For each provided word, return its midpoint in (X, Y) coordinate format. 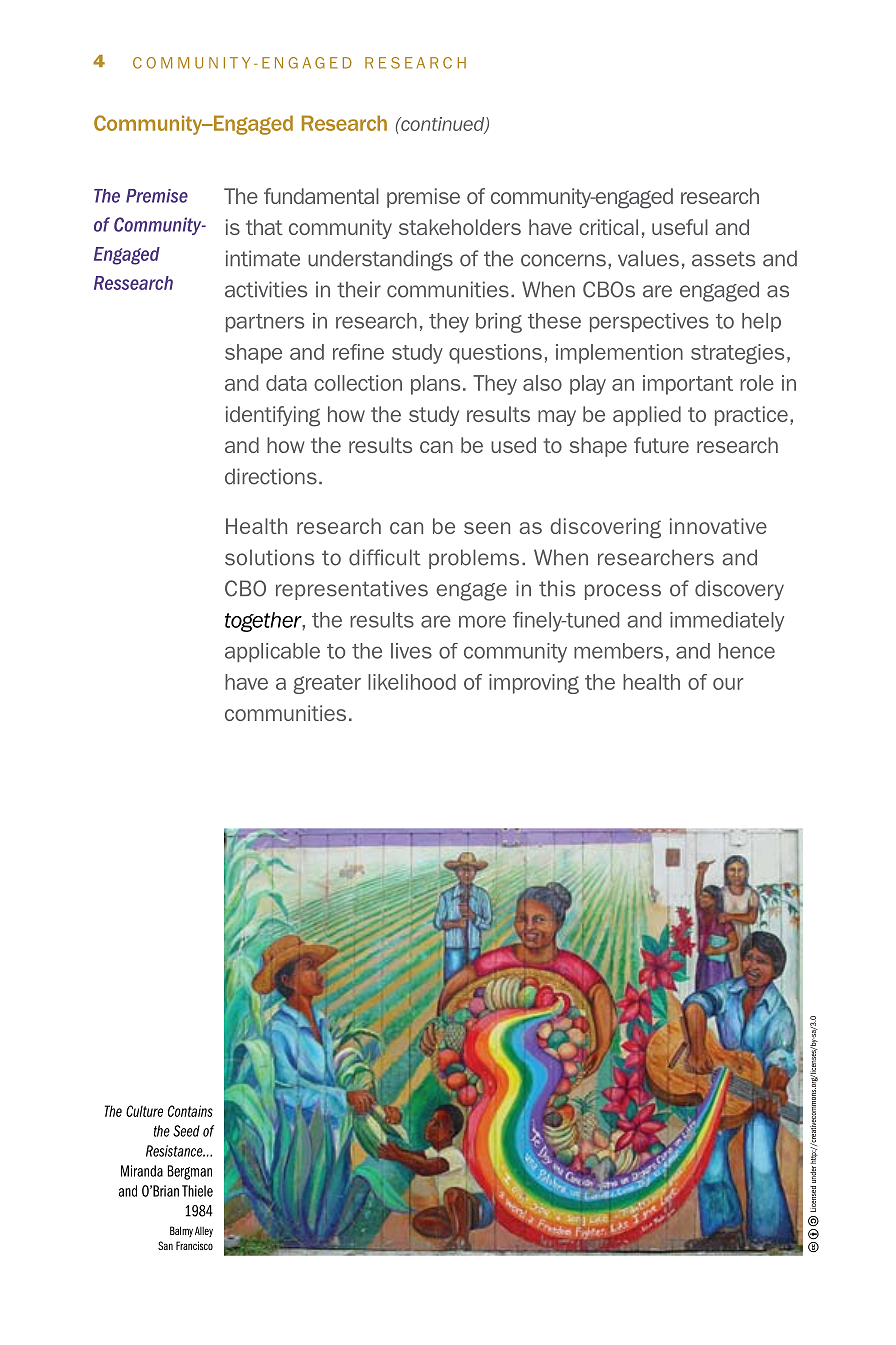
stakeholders (460, 227)
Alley (204, 1231)
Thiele (197, 1191)
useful (680, 227)
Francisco (194, 1245)
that (264, 227)
